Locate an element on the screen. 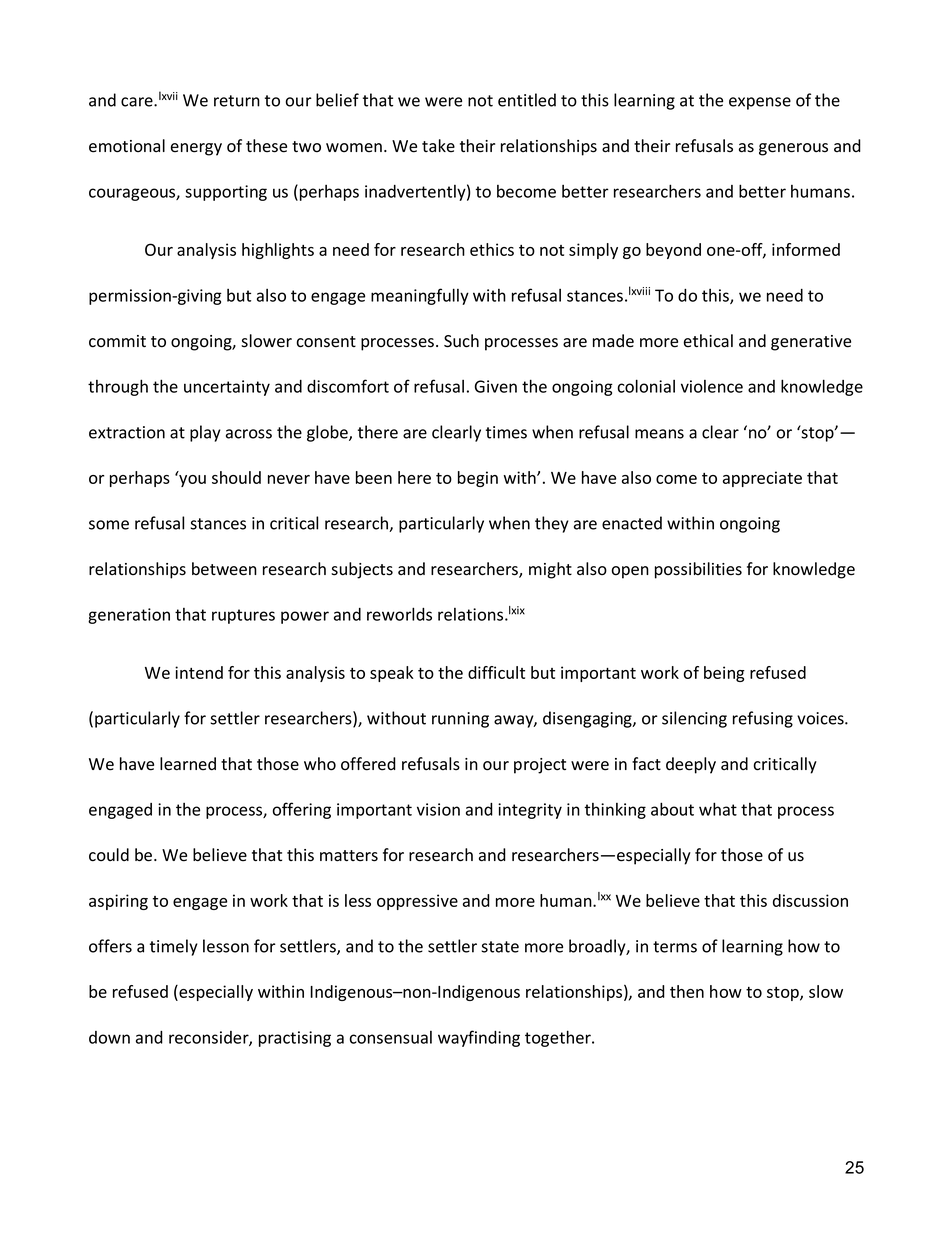 The height and width of the screenshot is (1233, 952). expense is located at coordinates (760, 103).
